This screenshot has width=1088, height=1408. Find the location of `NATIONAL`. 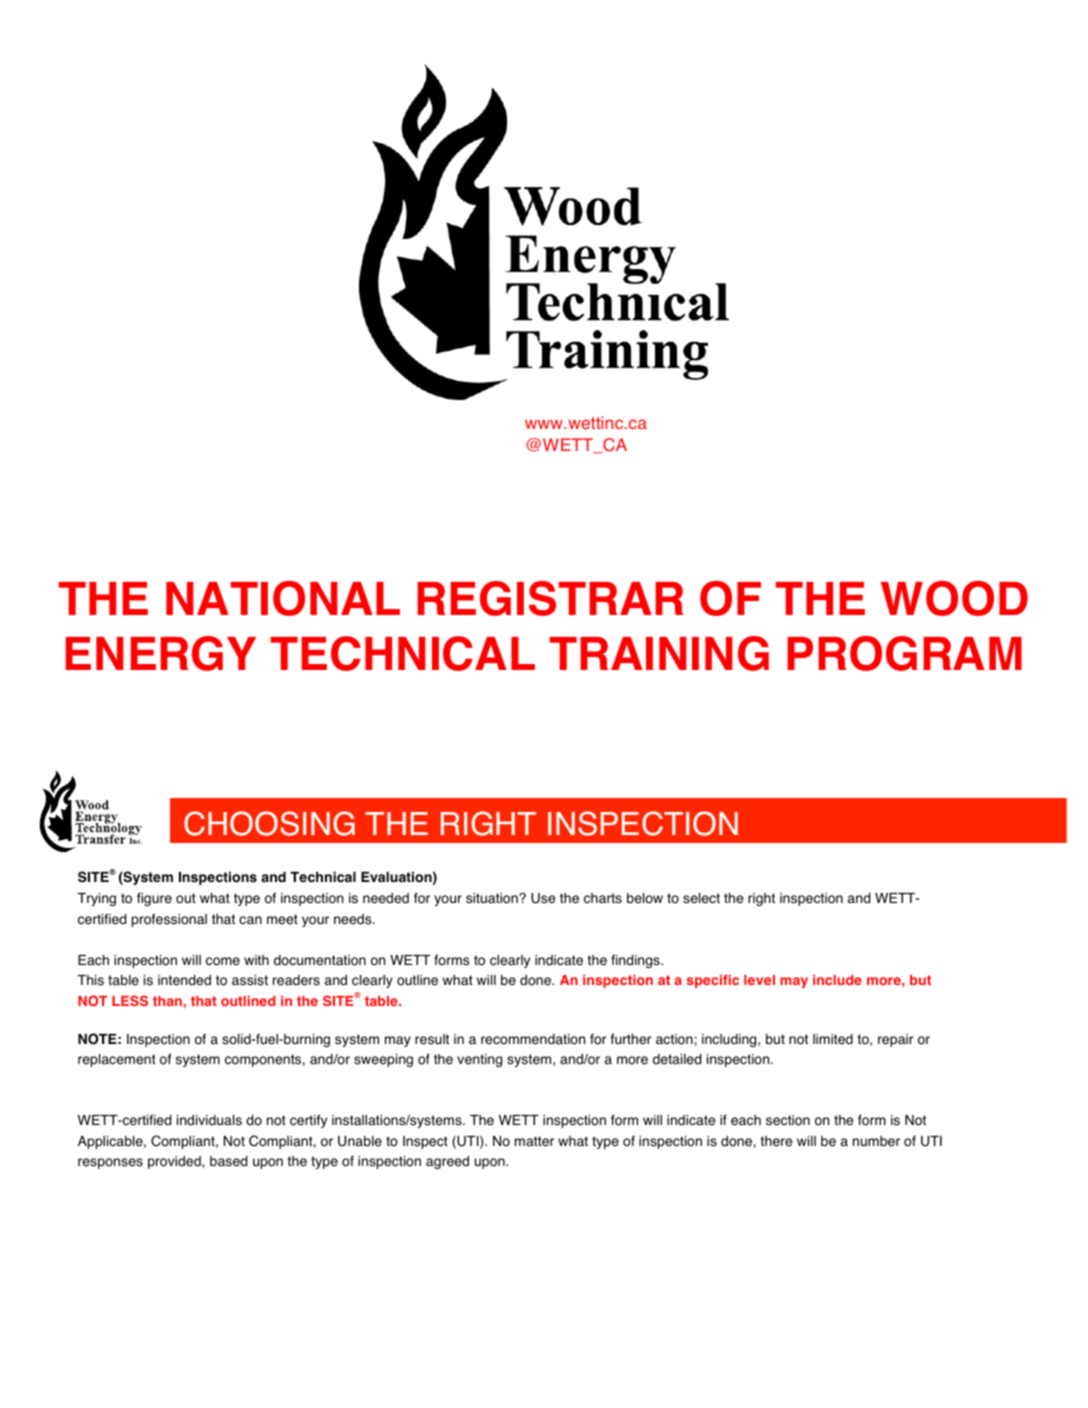

NATIONAL is located at coordinates (283, 598).
